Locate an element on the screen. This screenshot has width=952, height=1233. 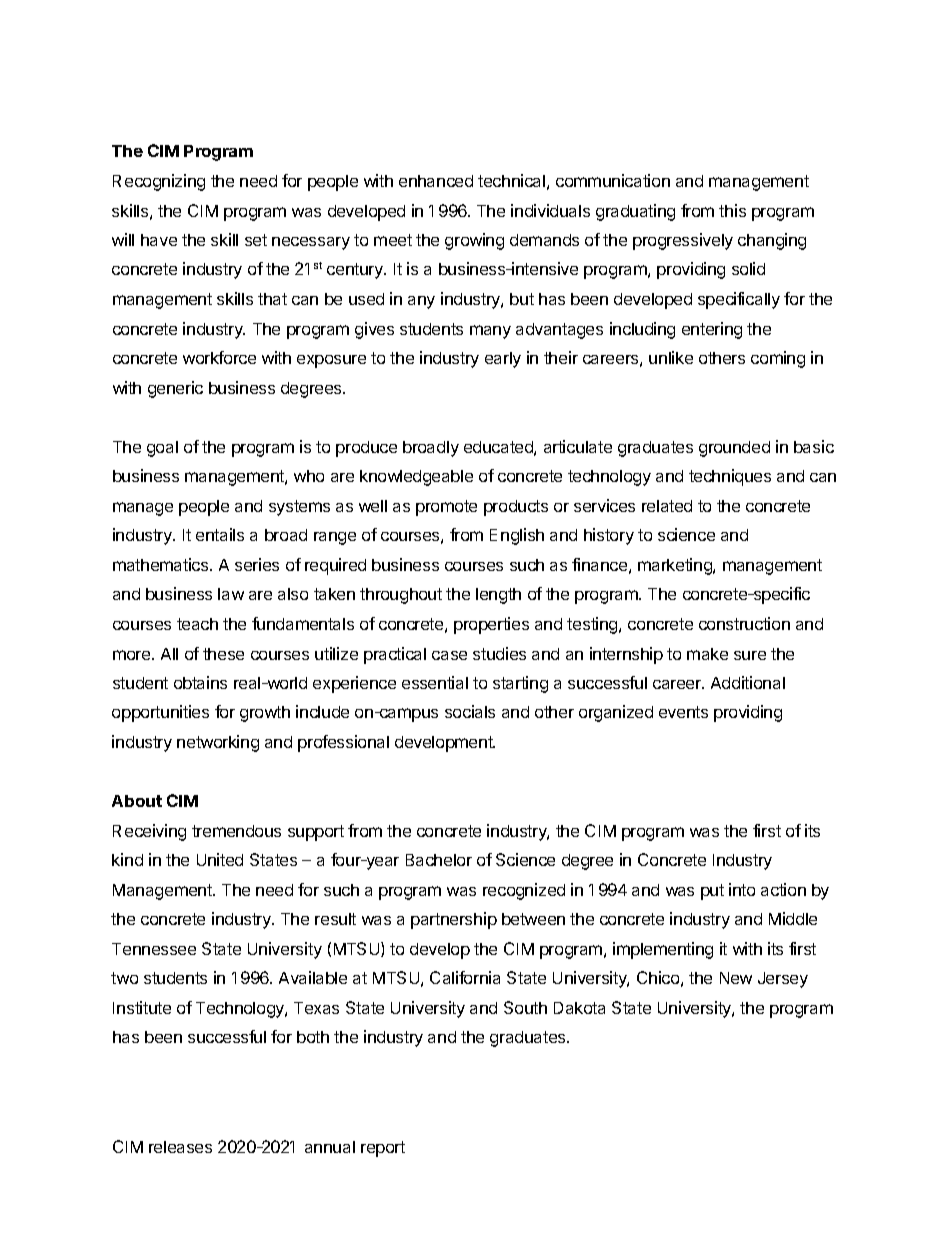
case is located at coordinates (449, 655).
